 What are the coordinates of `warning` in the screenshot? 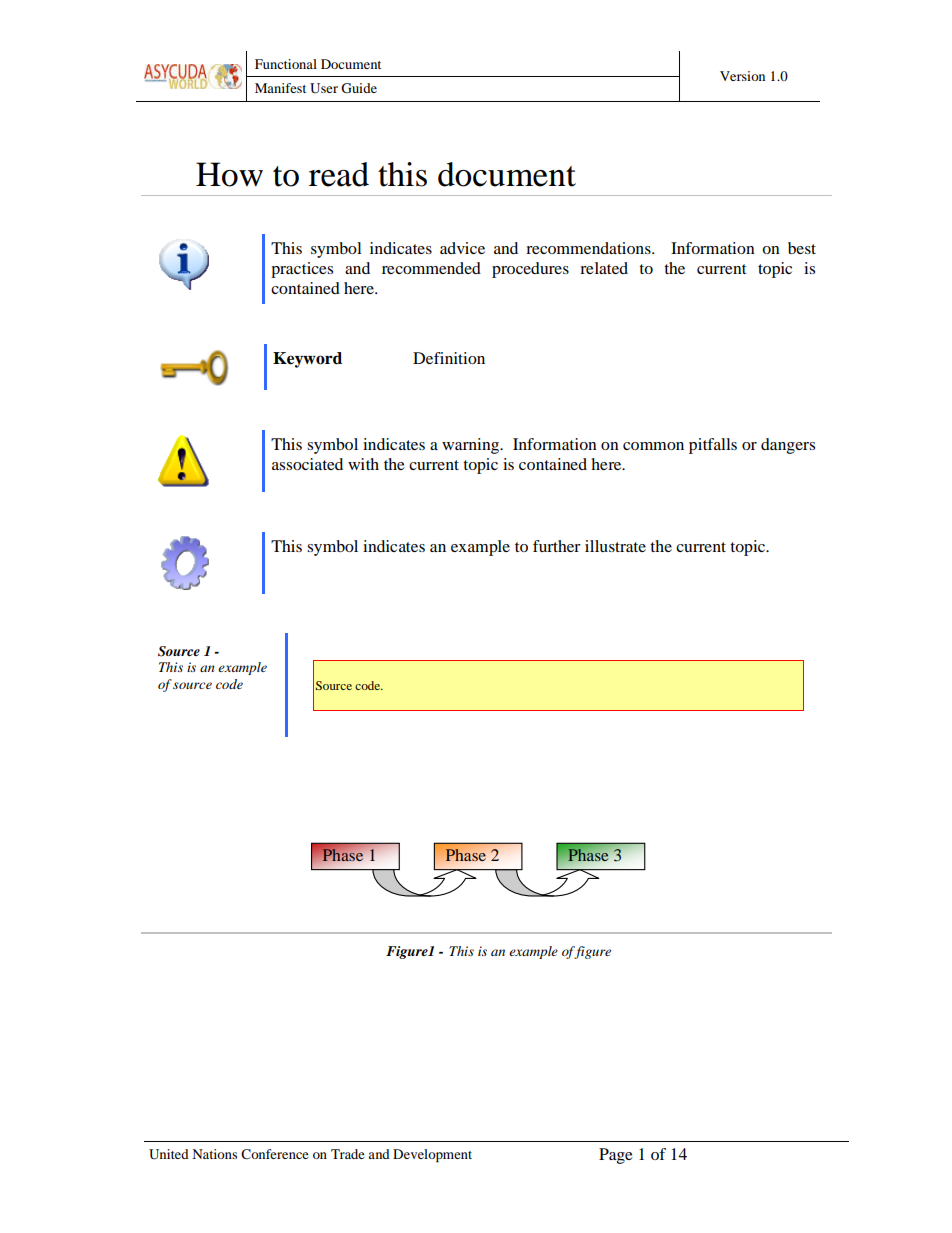 It's located at (472, 446).
